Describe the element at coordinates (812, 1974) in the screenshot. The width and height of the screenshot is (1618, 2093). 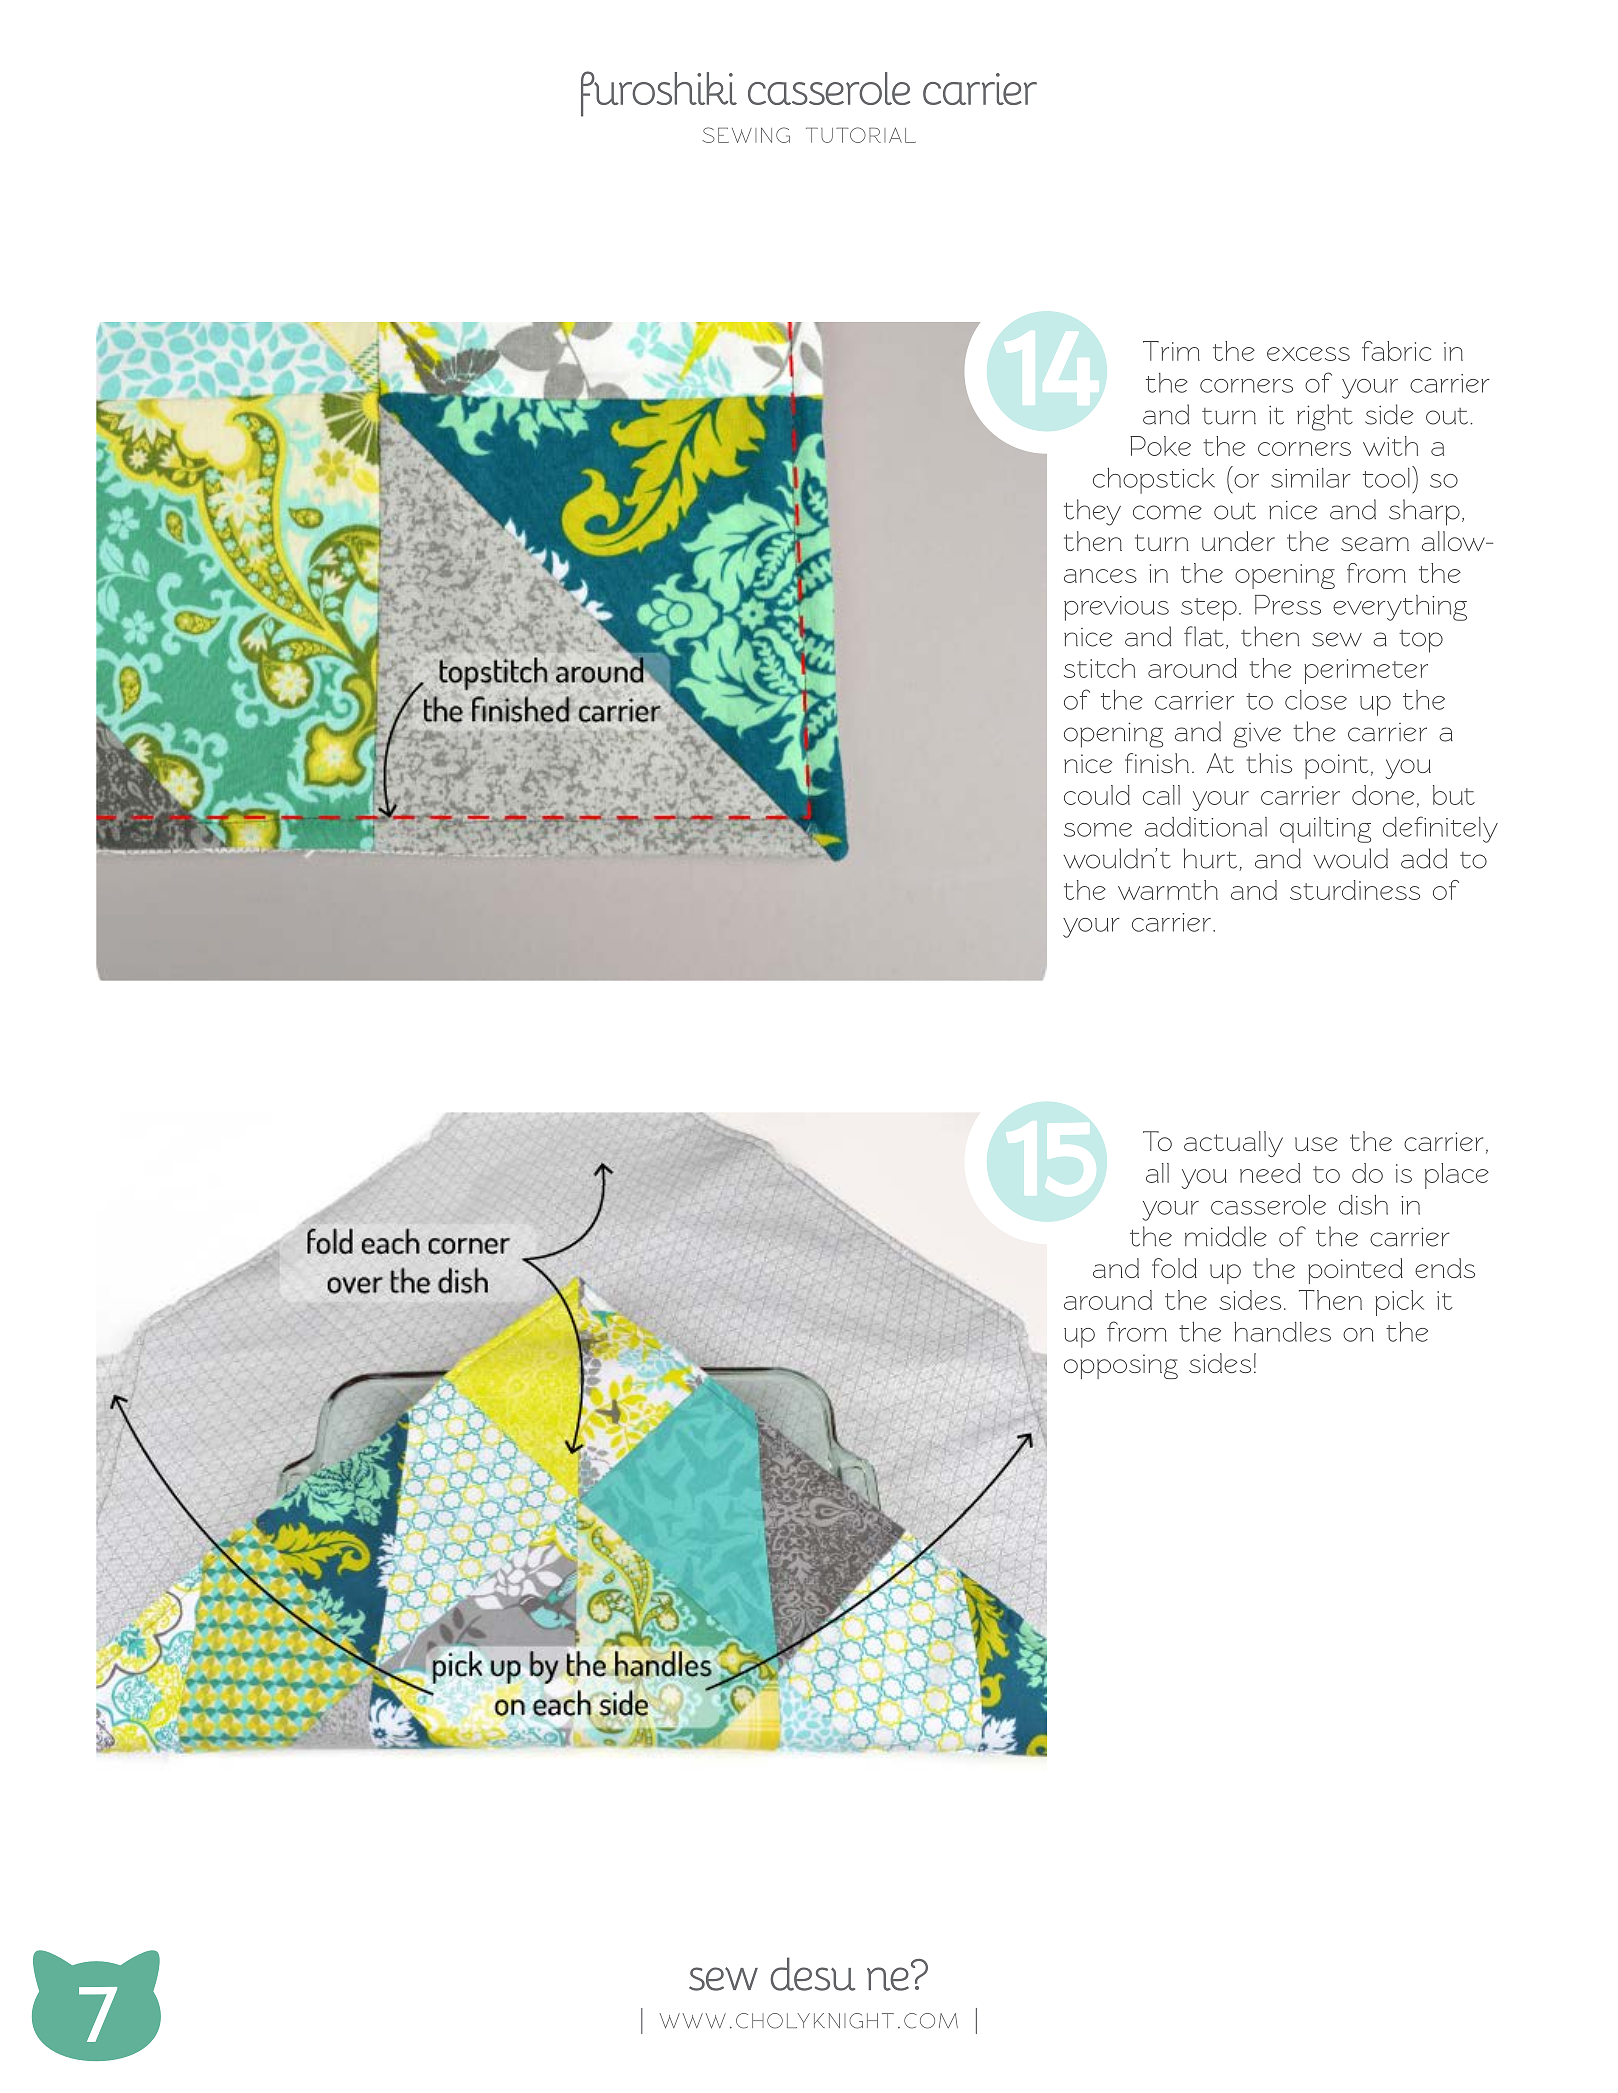
I see `desu` at that location.
